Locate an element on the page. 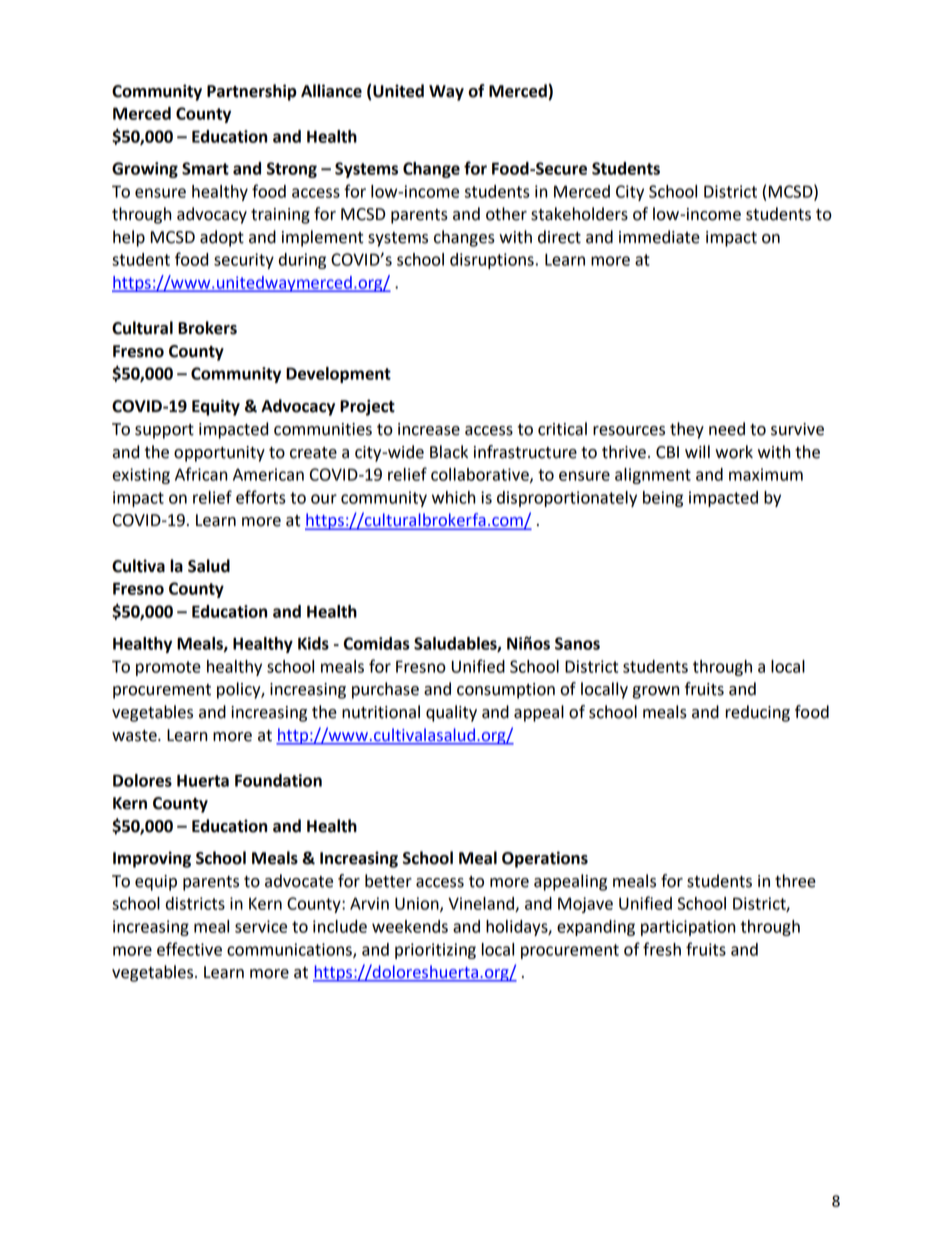 The height and width of the page is (1233, 952). Alliance is located at coordinates (331, 91).
